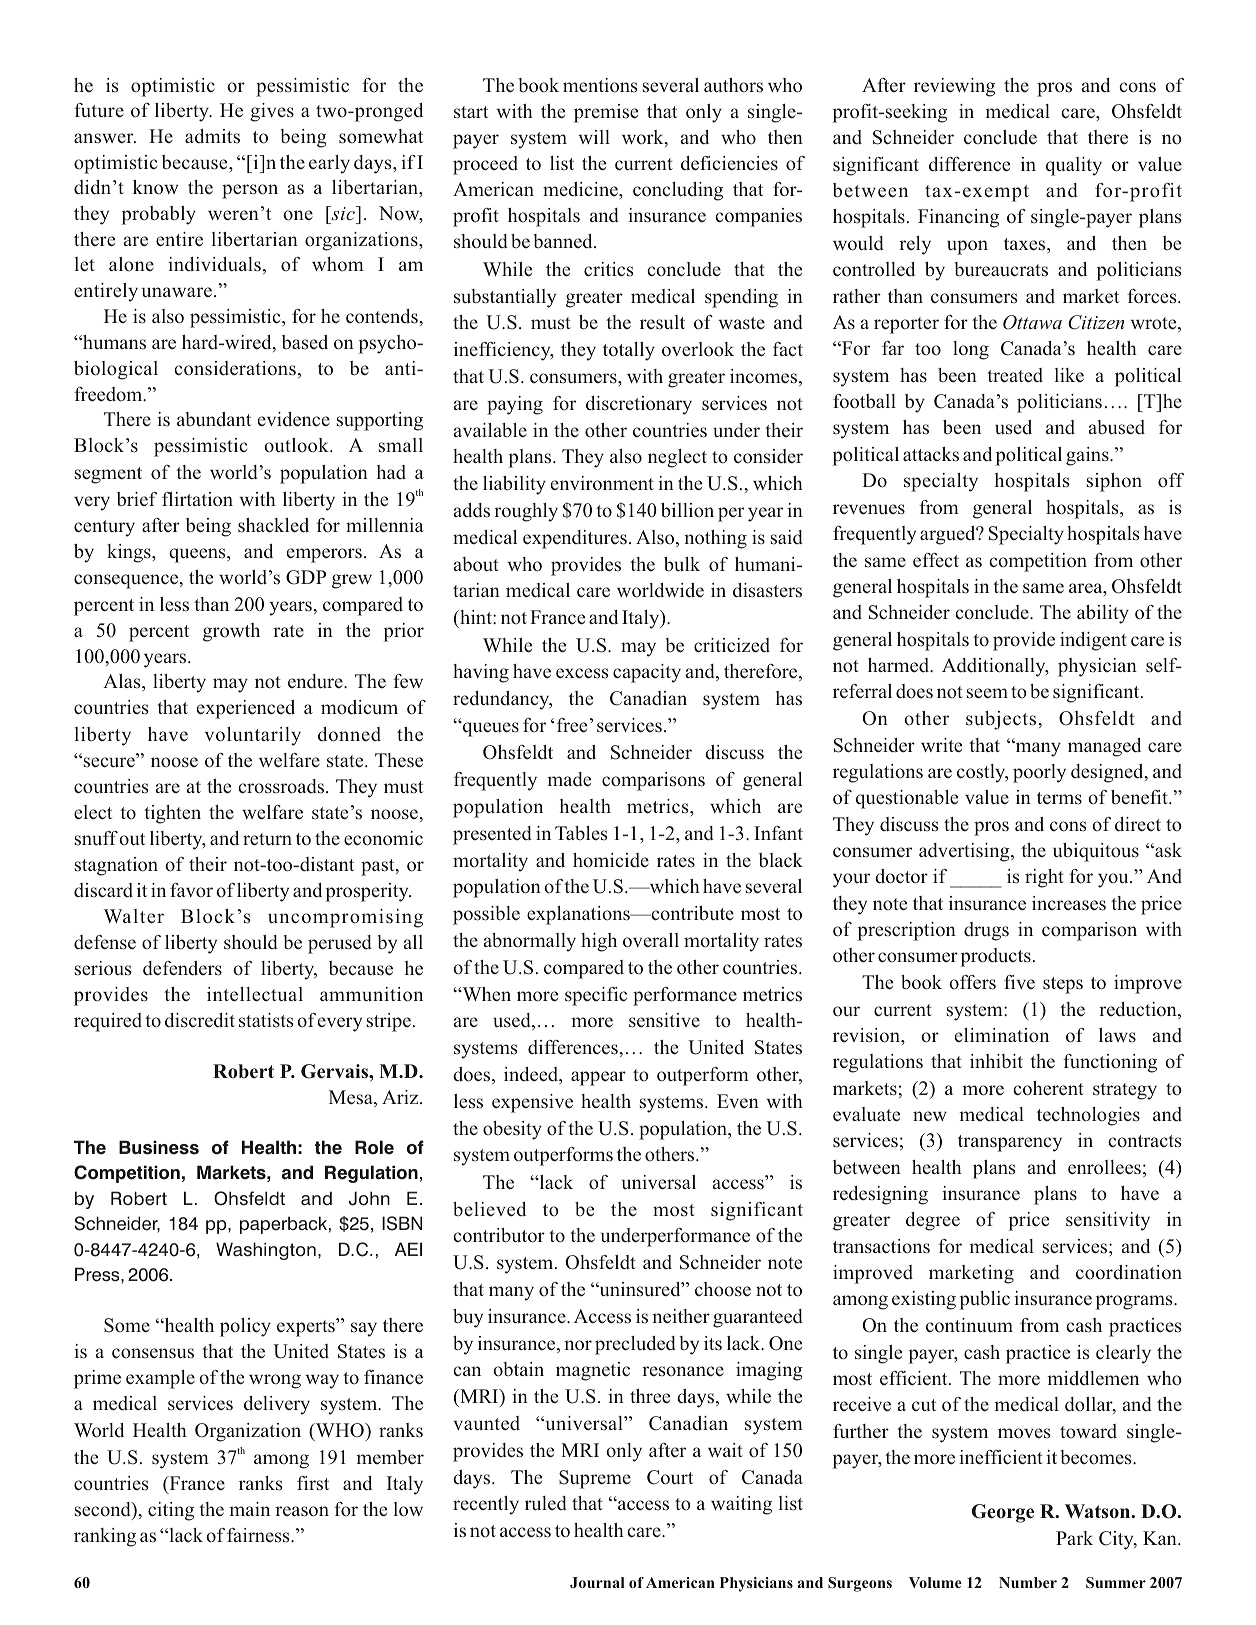 This document has width=1256, height=1625. What do you see at coordinates (200, 1020) in the document?
I see `discredit` at bounding box center [200, 1020].
